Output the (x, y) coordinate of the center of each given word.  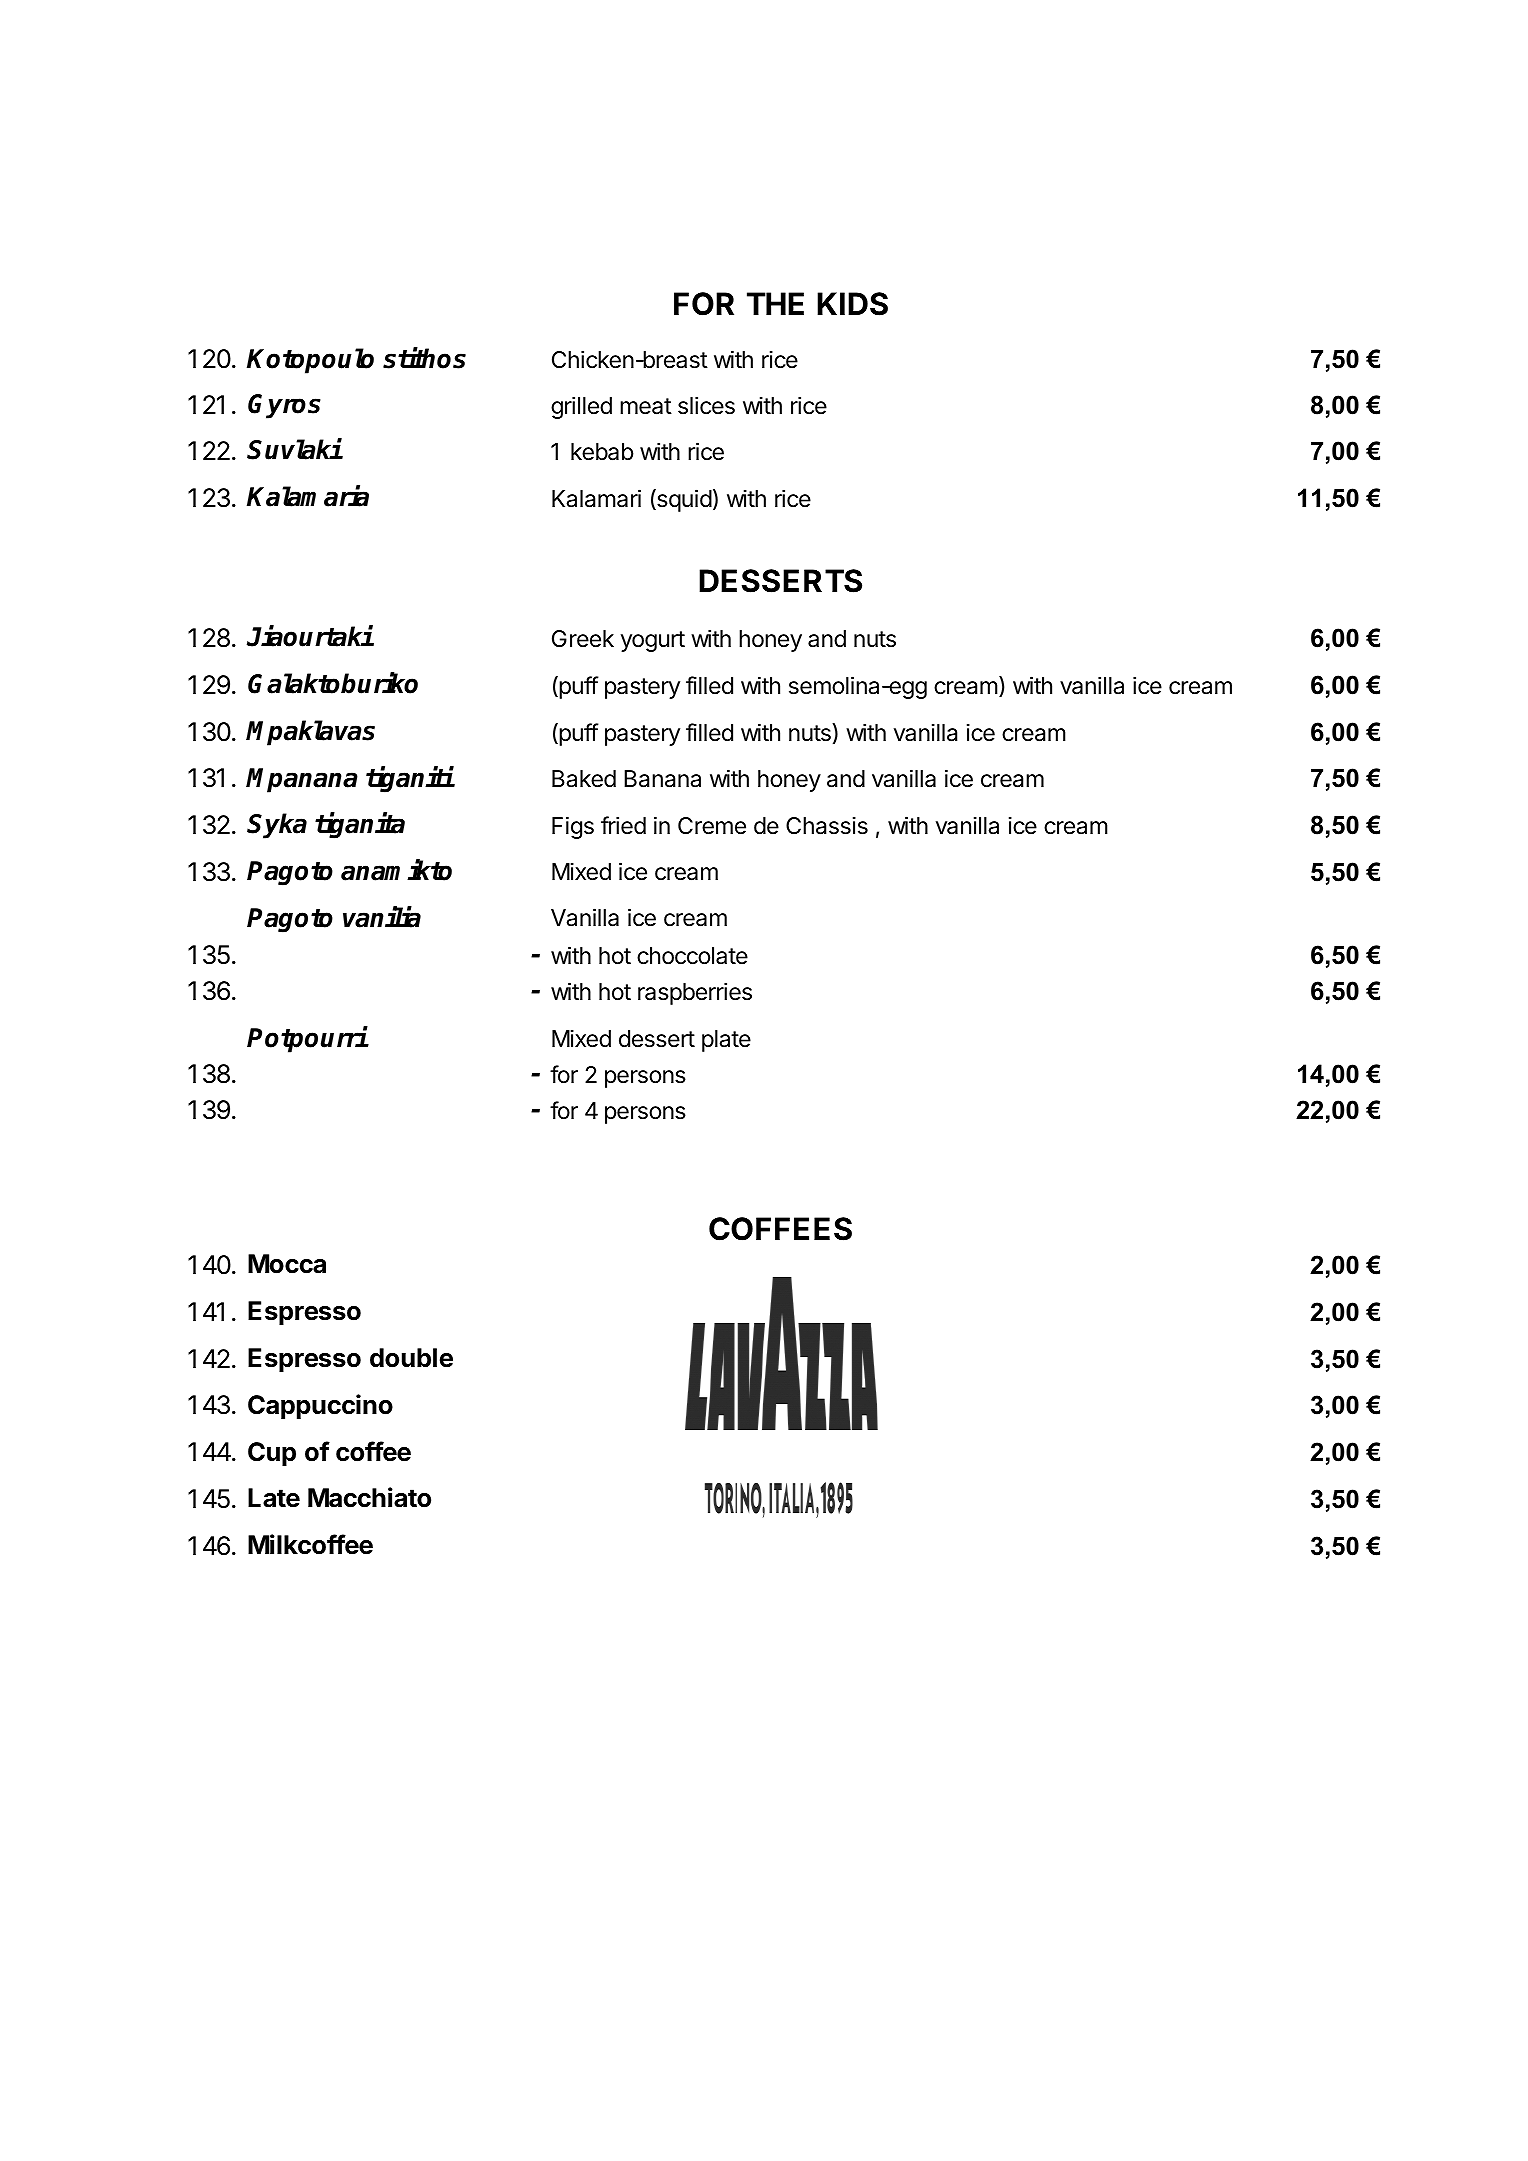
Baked (584, 779)
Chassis (827, 826)
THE (775, 303)
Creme (712, 826)
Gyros (284, 406)
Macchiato (369, 1497)
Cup (272, 1454)
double (411, 1358)
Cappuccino (320, 1407)
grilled (581, 407)
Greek (583, 639)
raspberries (695, 993)
